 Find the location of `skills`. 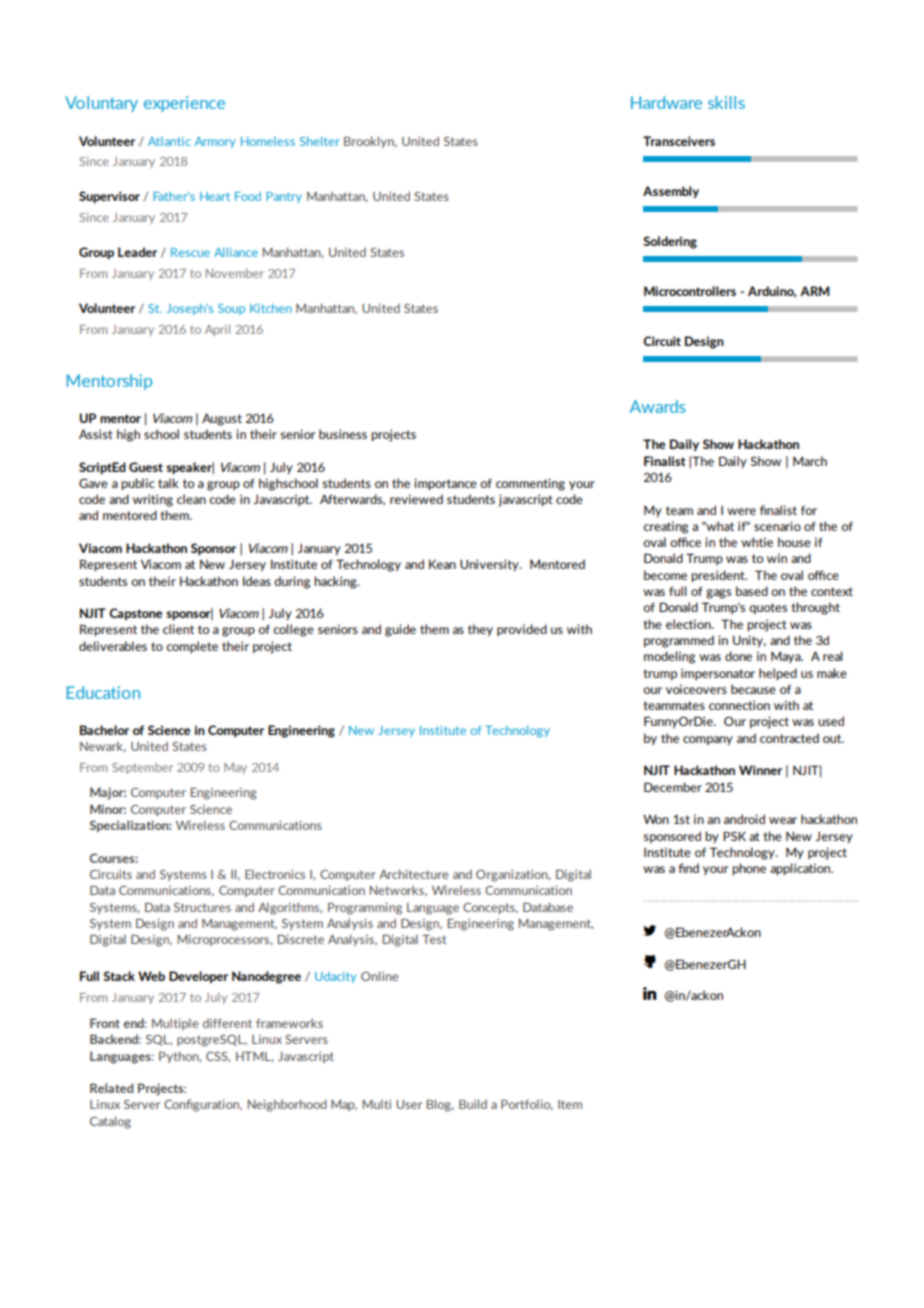

skills is located at coordinates (726, 102).
